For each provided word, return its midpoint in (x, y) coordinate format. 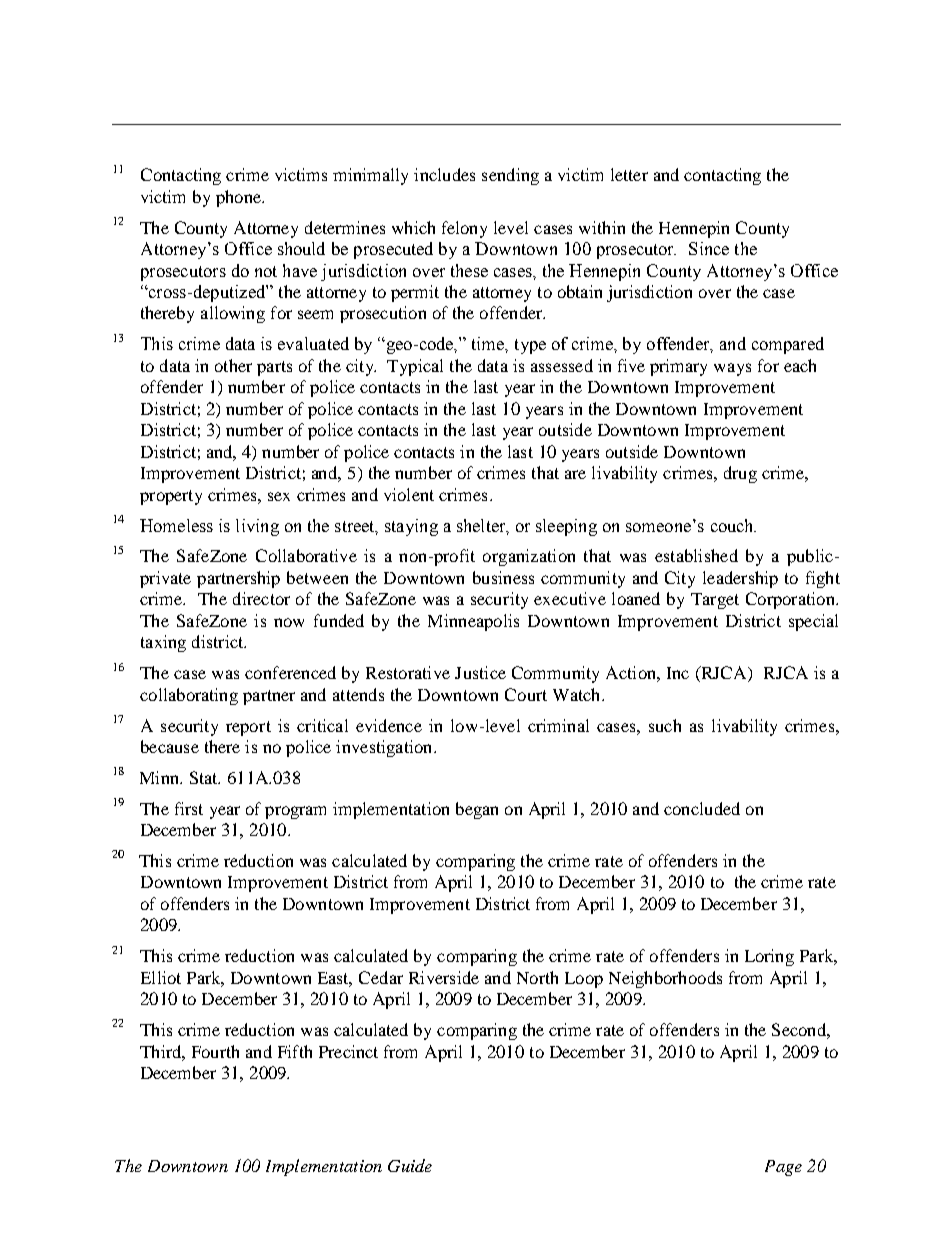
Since (709, 248)
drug (740, 474)
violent (409, 494)
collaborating (189, 696)
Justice (480, 672)
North (537, 977)
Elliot (161, 977)
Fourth (215, 1051)
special (813, 622)
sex (279, 496)
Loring (769, 957)
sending (510, 176)
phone (239, 198)
